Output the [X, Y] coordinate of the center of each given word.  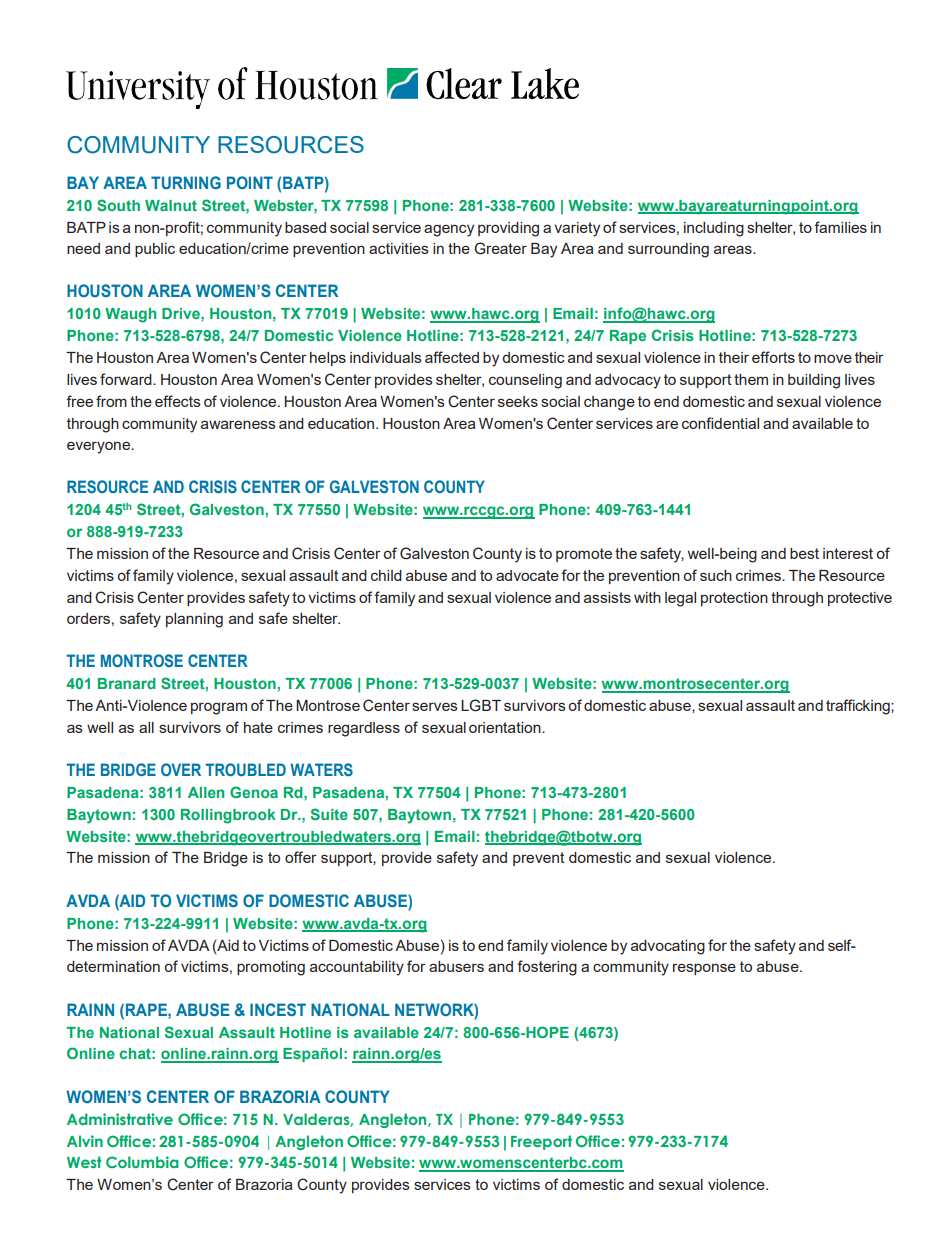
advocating [668, 947]
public [155, 250]
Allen [206, 792]
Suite [329, 814]
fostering [547, 968]
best [804, 553]
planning [194, 620]
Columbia [142, 1162]
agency [449, 230]
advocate [527, 575]
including [714, 229]
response [704, 969]
